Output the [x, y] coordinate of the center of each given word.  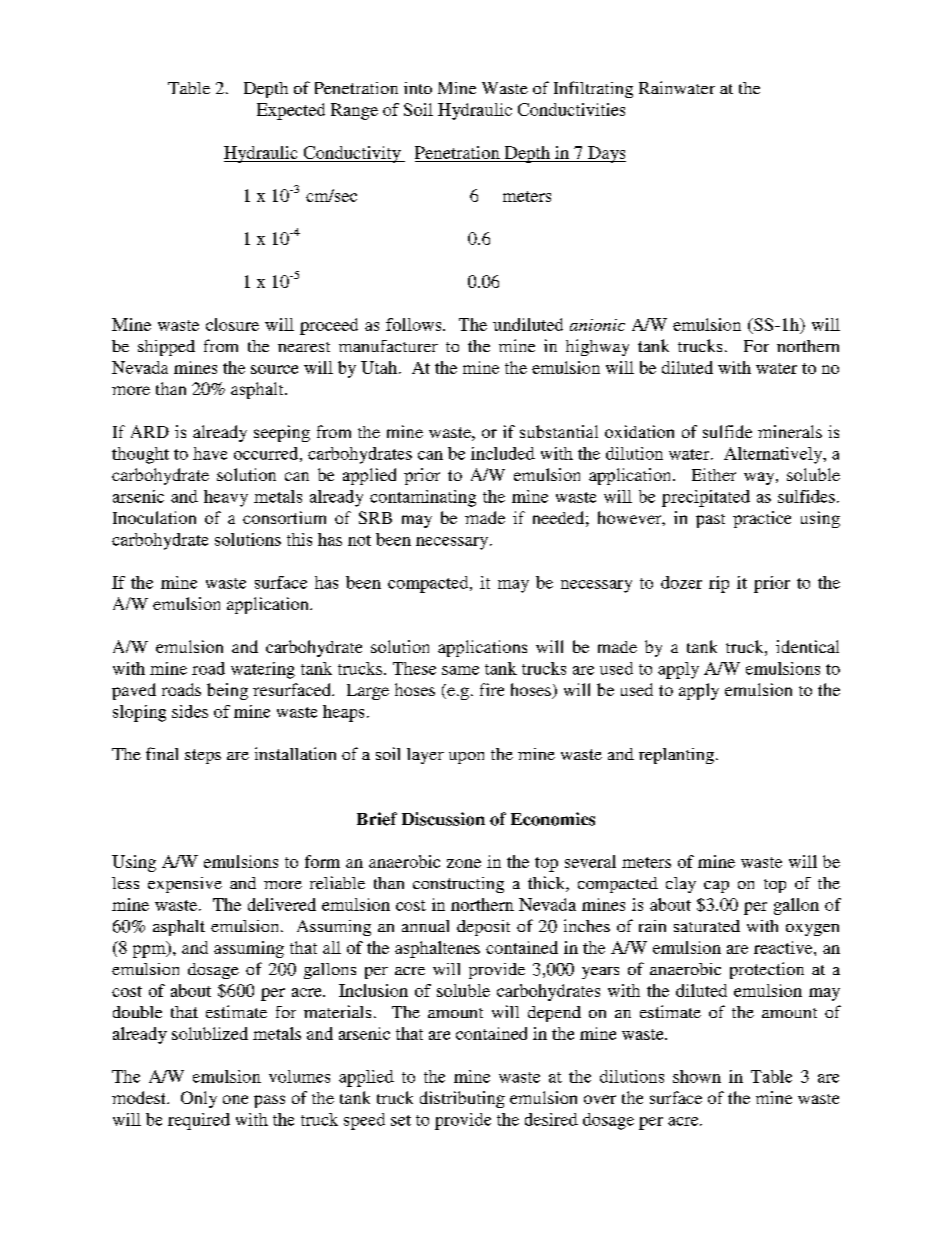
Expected [291, 111]
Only [199, 1099]
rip [719, 584]
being [227, 691]
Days [606, 154]
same [460, 670]
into [418, 88]
